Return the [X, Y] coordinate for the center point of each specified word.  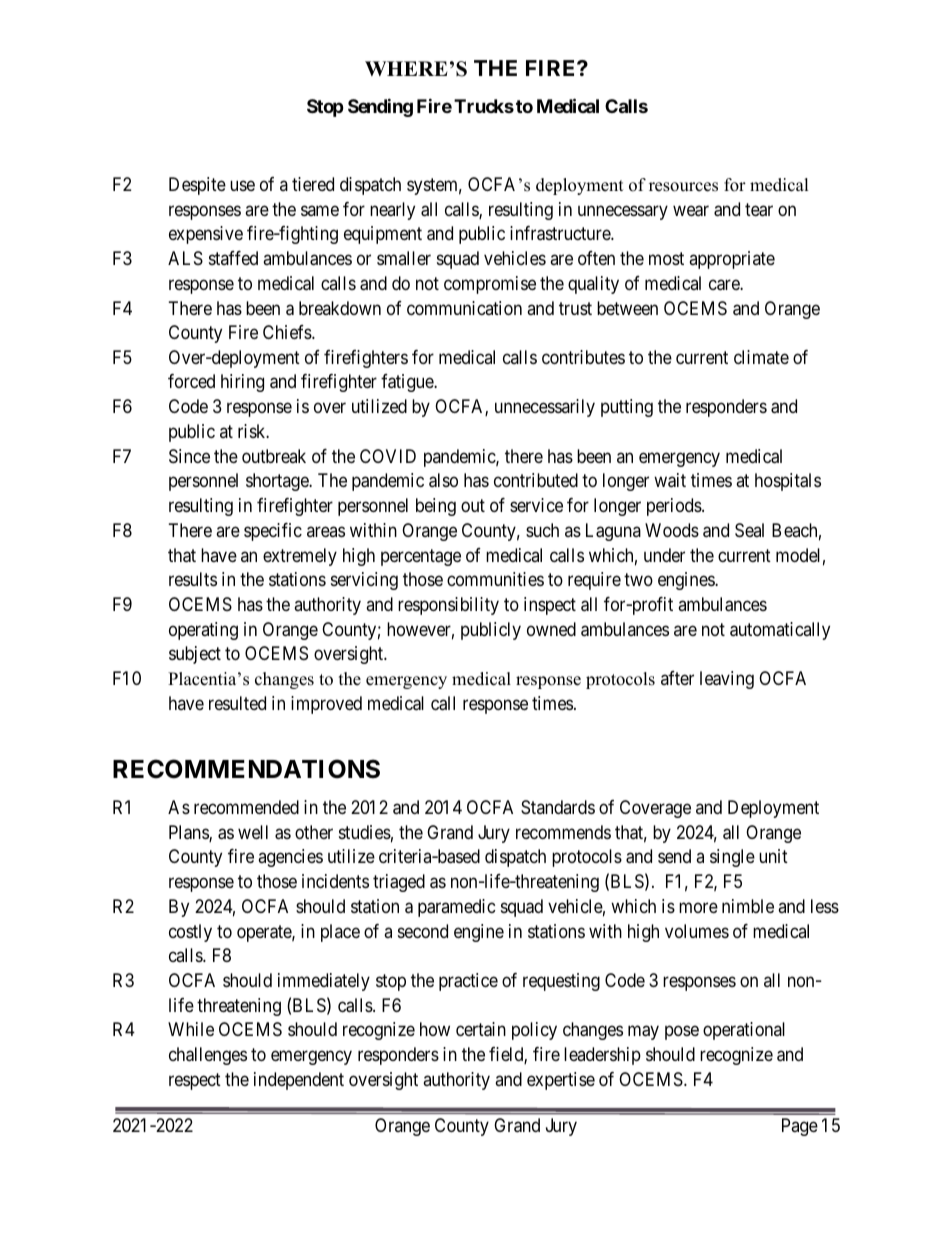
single [732, 858]
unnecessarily [545, 408]
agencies [290, 858]
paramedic [457, 908]
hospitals [788, 482]
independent [299, 1081]
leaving [727, 680]
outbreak [274, 456]
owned [551, 629]
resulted [237, 703]
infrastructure [561, 233]
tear [759, 210]
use [242, 185]
